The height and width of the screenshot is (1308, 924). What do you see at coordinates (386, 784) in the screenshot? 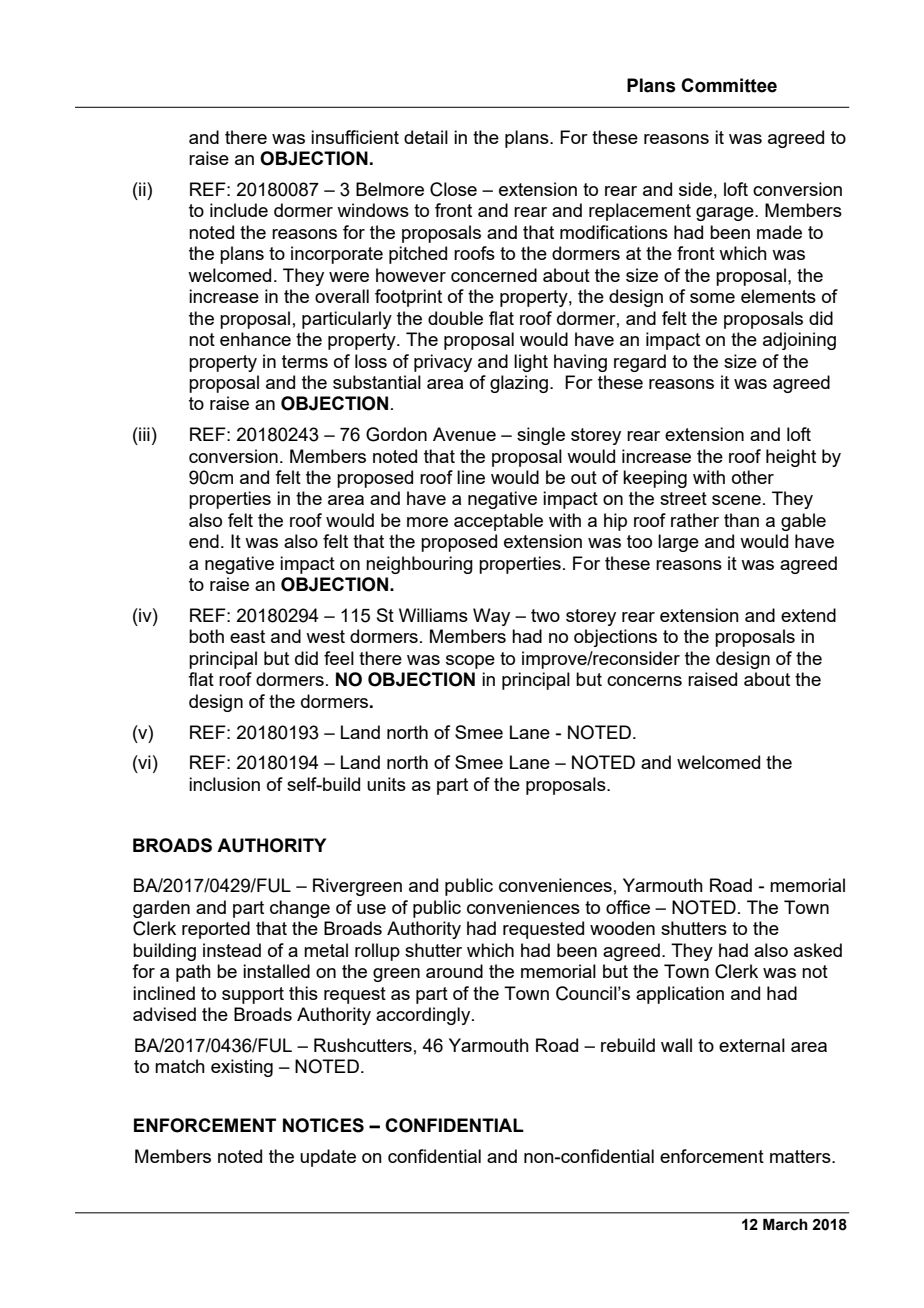
I see `units` at bounding box center [386, 784].
